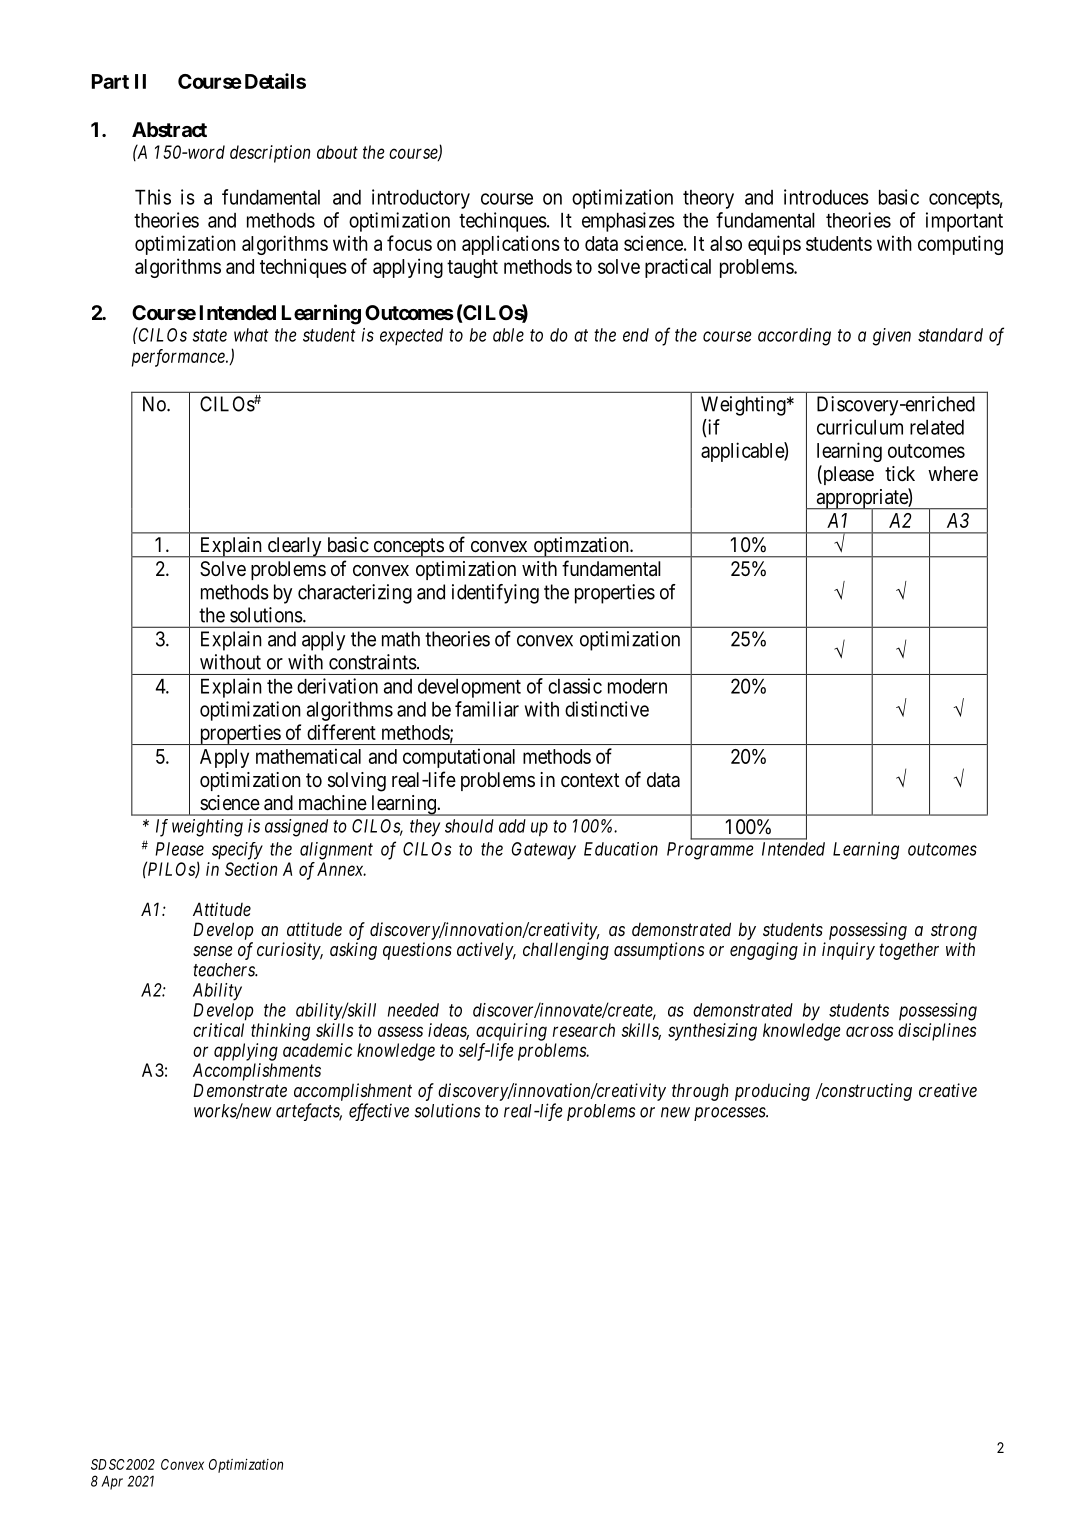  What do you see at coordinates (421, 199) in the image?
I see `introductory` at bounding box center [421, 199].
